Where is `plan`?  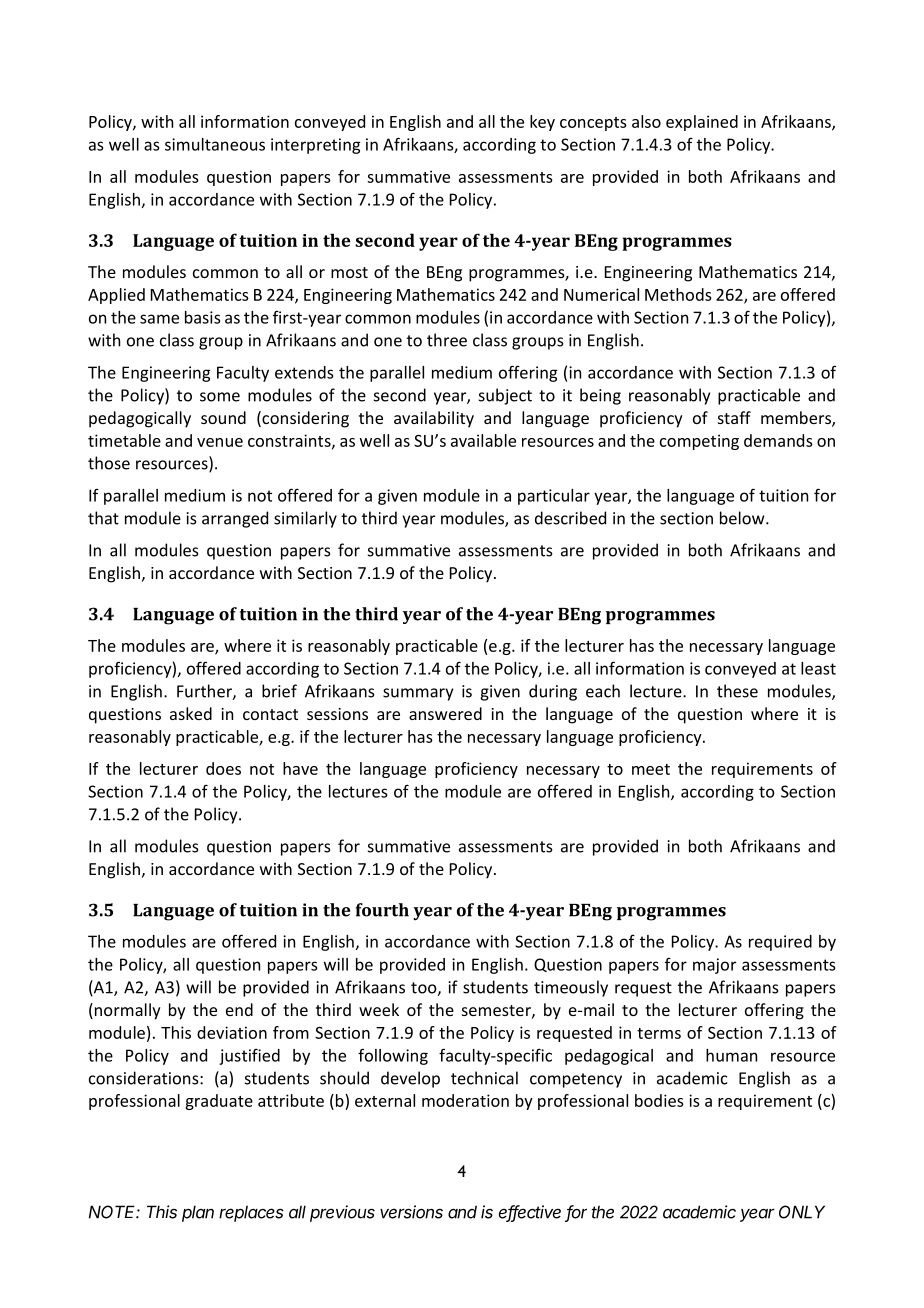
plan is located at coordinates (198, 1213).
